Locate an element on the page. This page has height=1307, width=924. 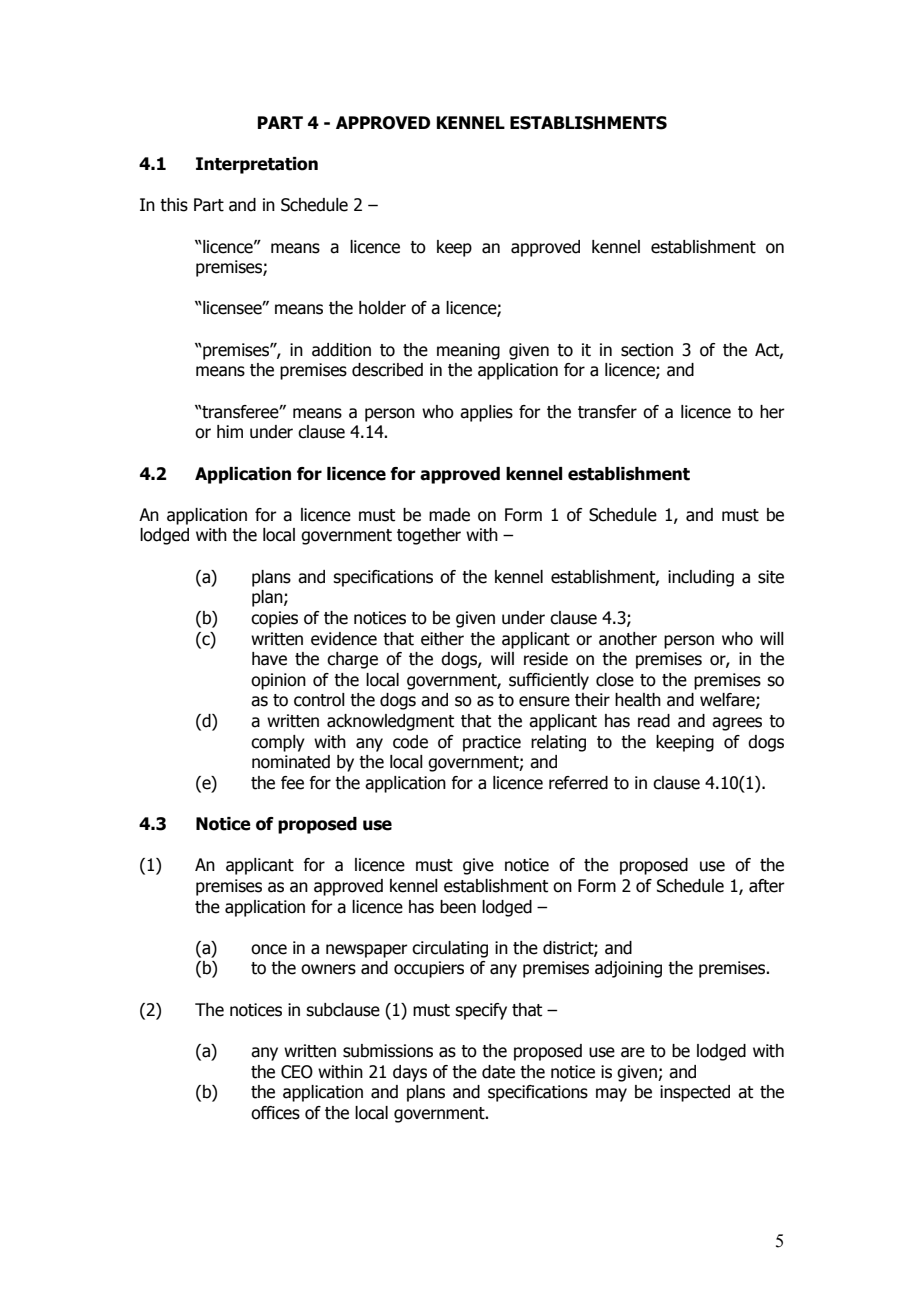
holder is located at coordinates (382, 308).
